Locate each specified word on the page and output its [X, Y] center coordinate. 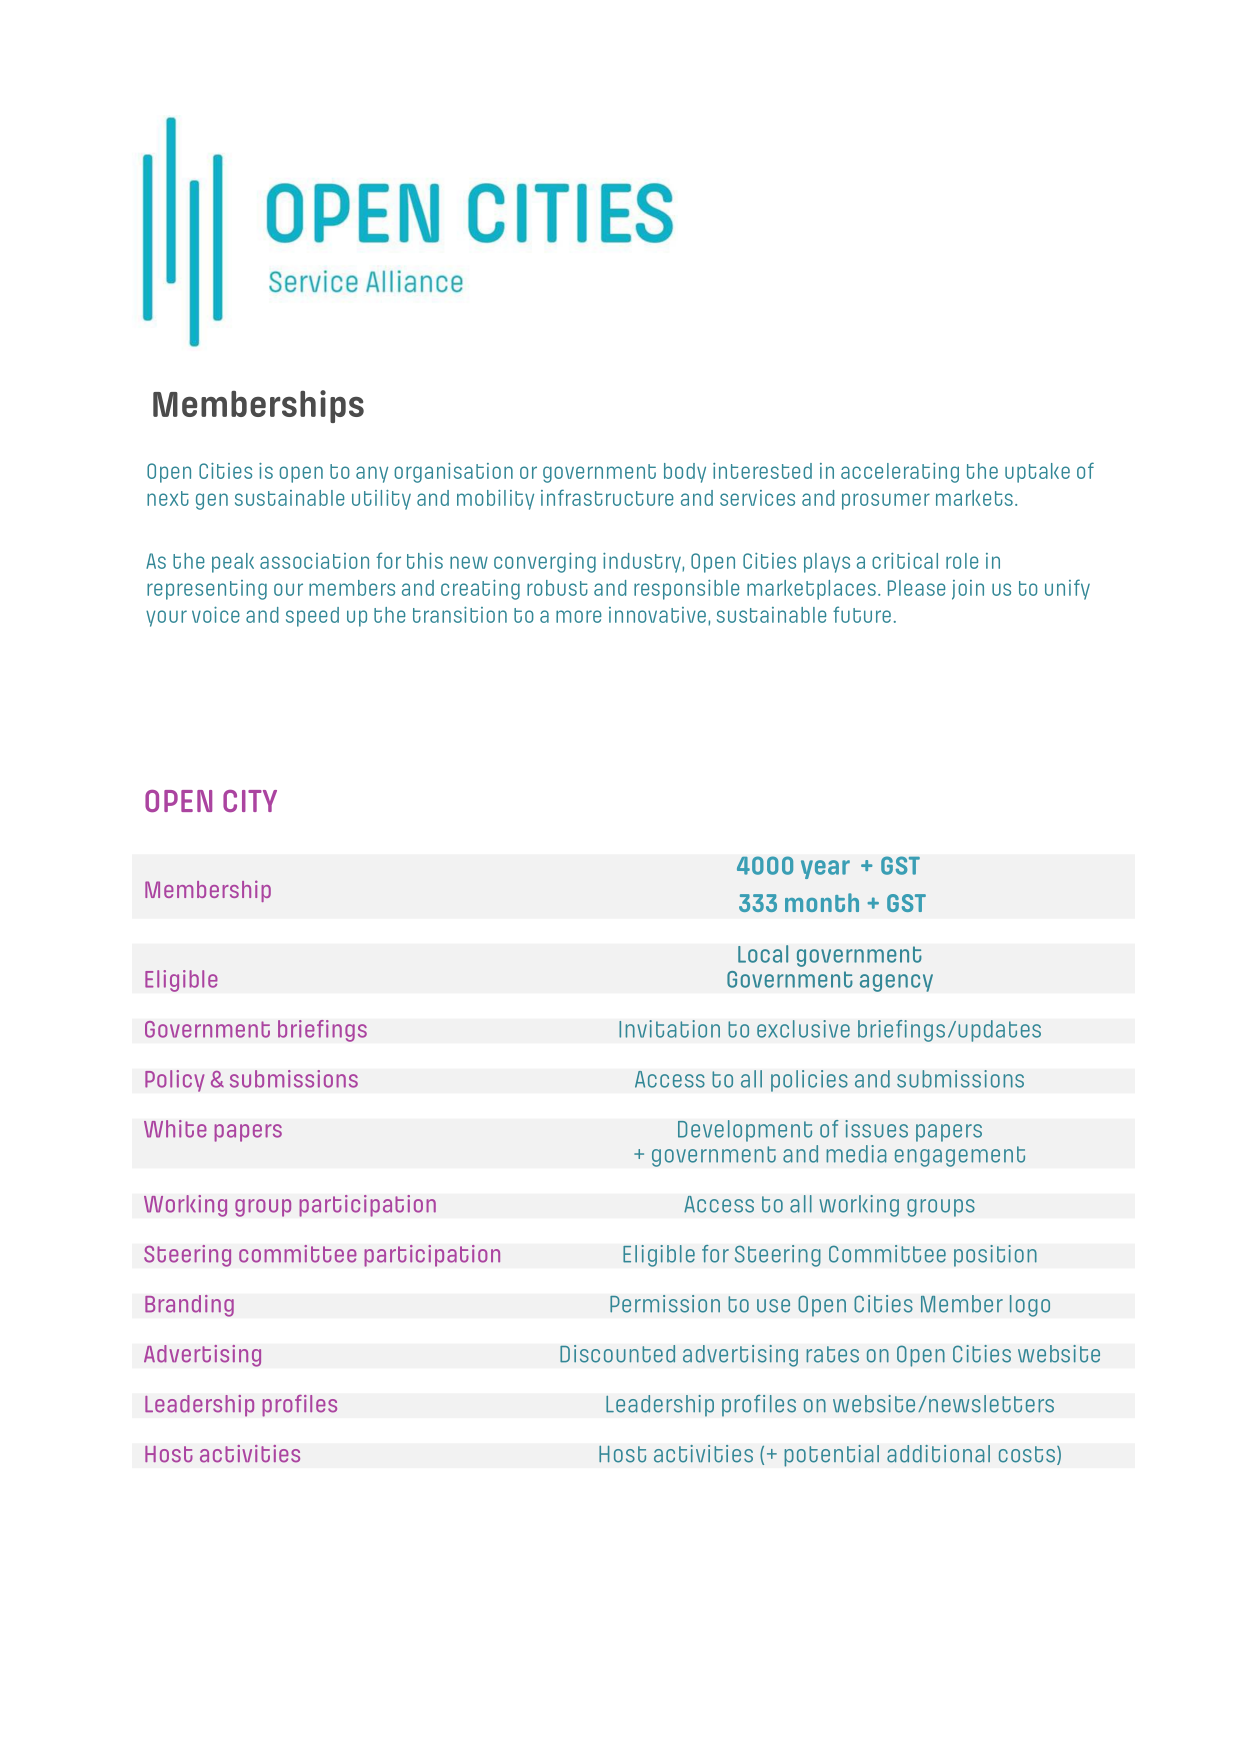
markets [974, 498]
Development [745, 1131]
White [175, 1129]
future [862, 614]
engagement [960, 1156]
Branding [189, 1306]
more [578, 616]
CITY [250, 801]
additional [938, 1454]
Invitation [669, 1029]
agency [896, 983]
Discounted [617, 1354]
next [168, 498]
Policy [175, 1081]
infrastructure [607, 497]
